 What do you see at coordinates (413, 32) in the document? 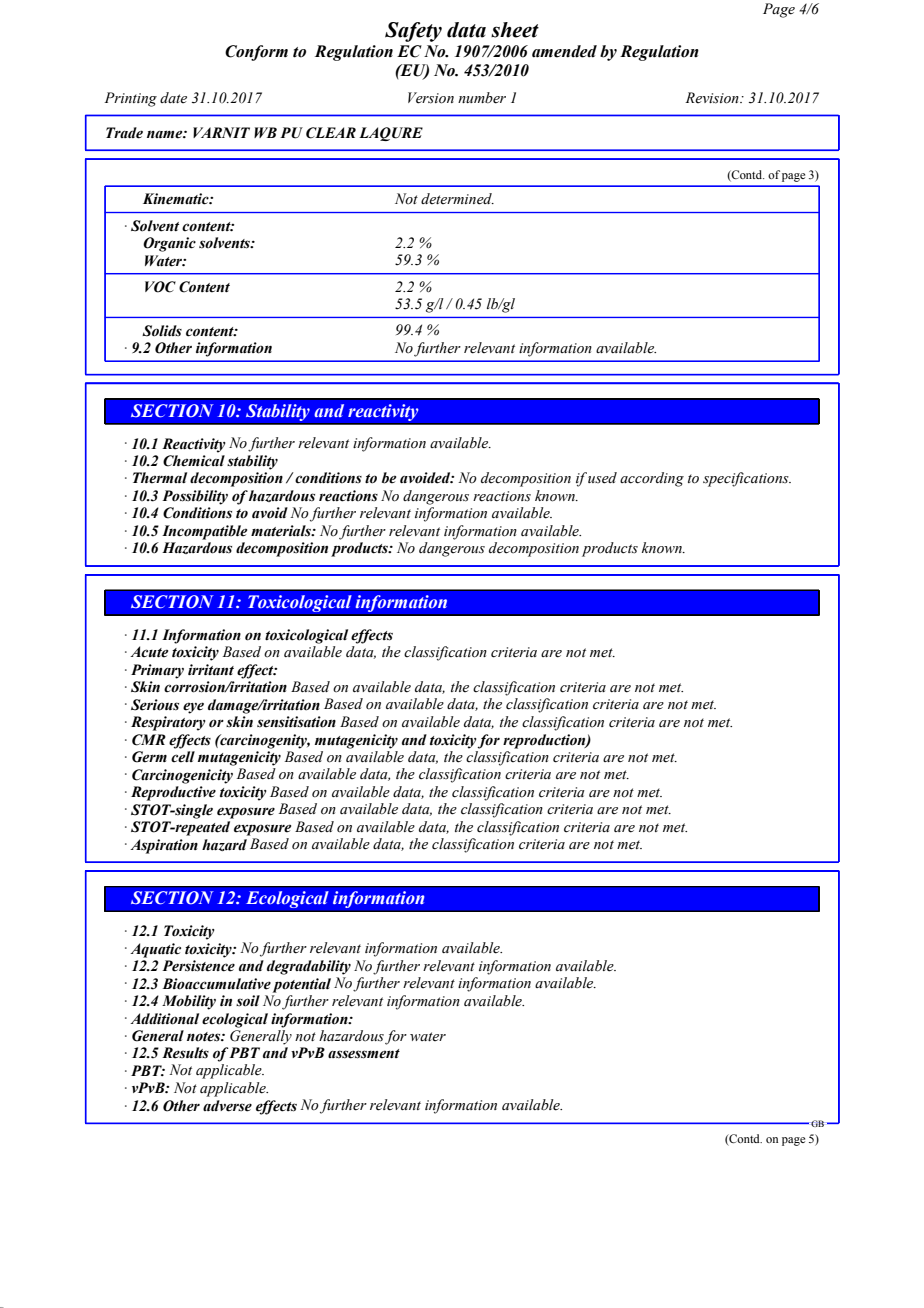
I see `Safety` at bounding box center [413, 32].
